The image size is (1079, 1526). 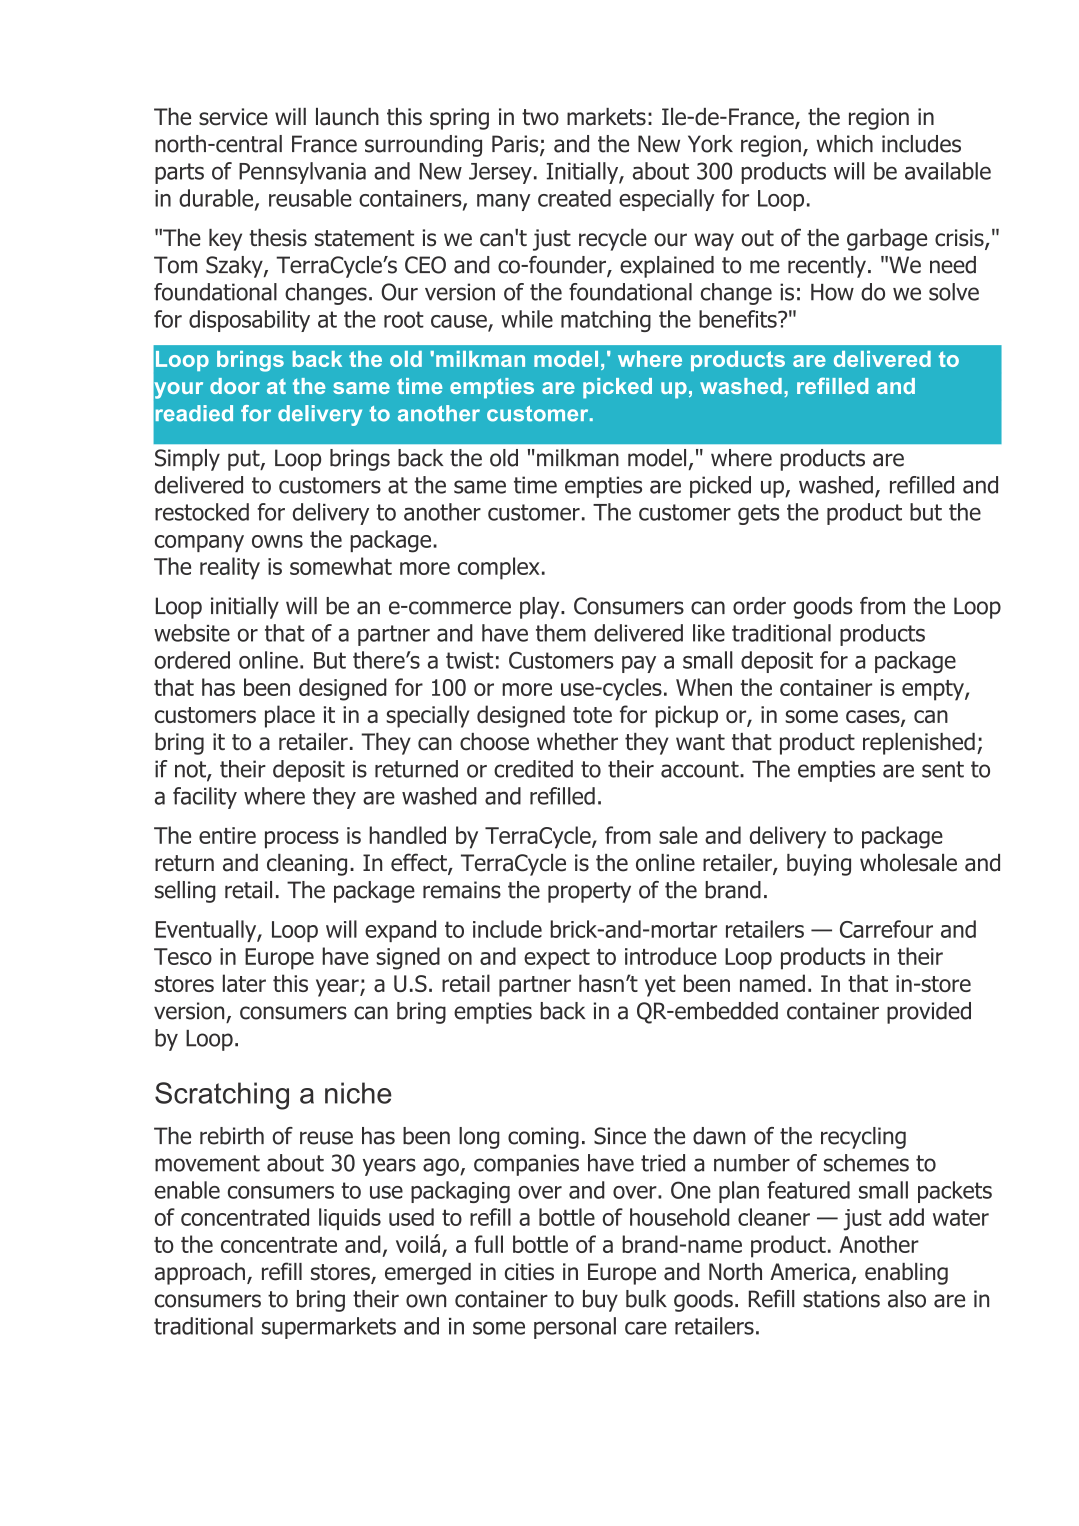 What do you see at coordinates (200, 1274) in the screenshot?
I see `approach` at bounding box center [200, 1274].
